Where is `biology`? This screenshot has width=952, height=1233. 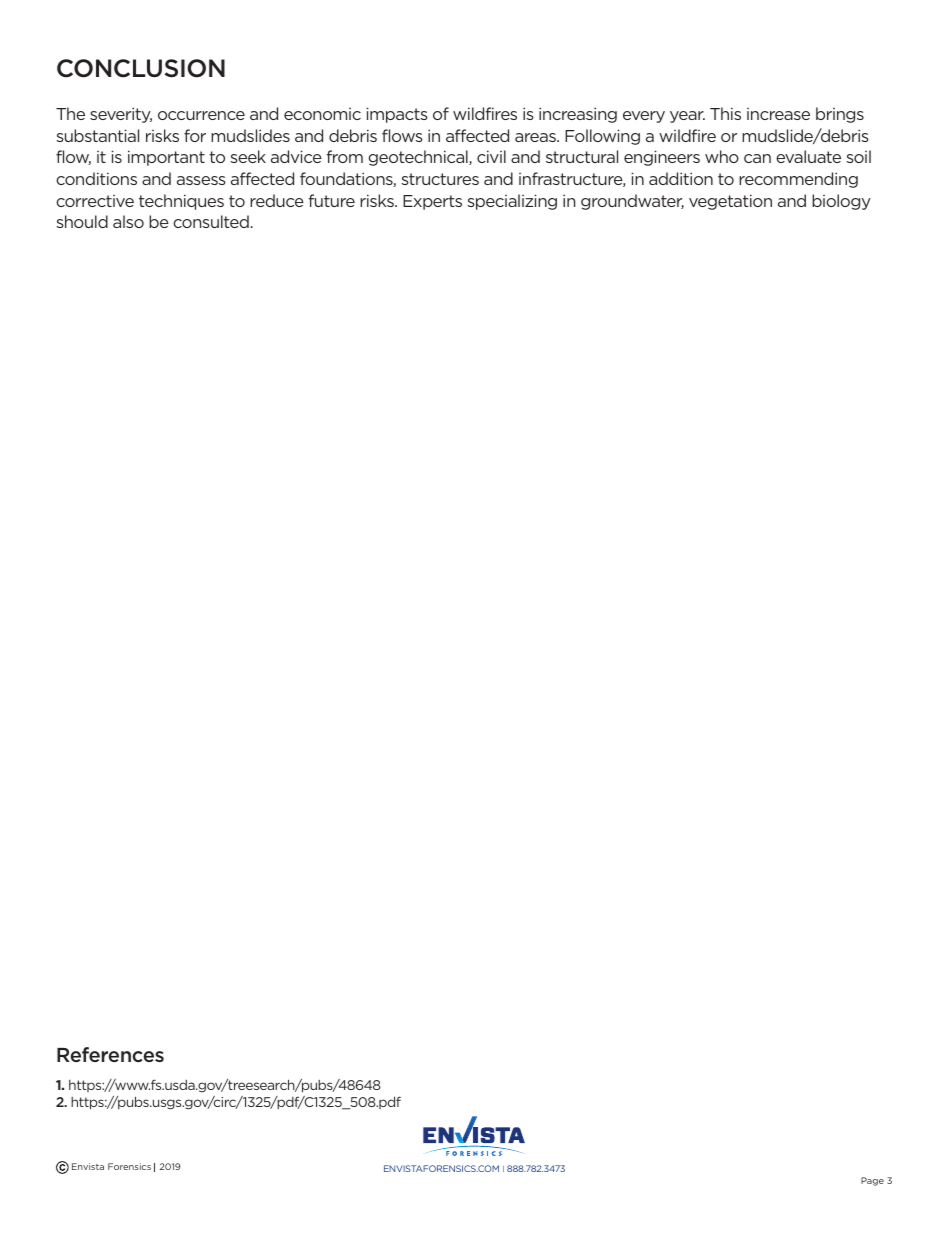
biology is located at coordinates (841, 202).
